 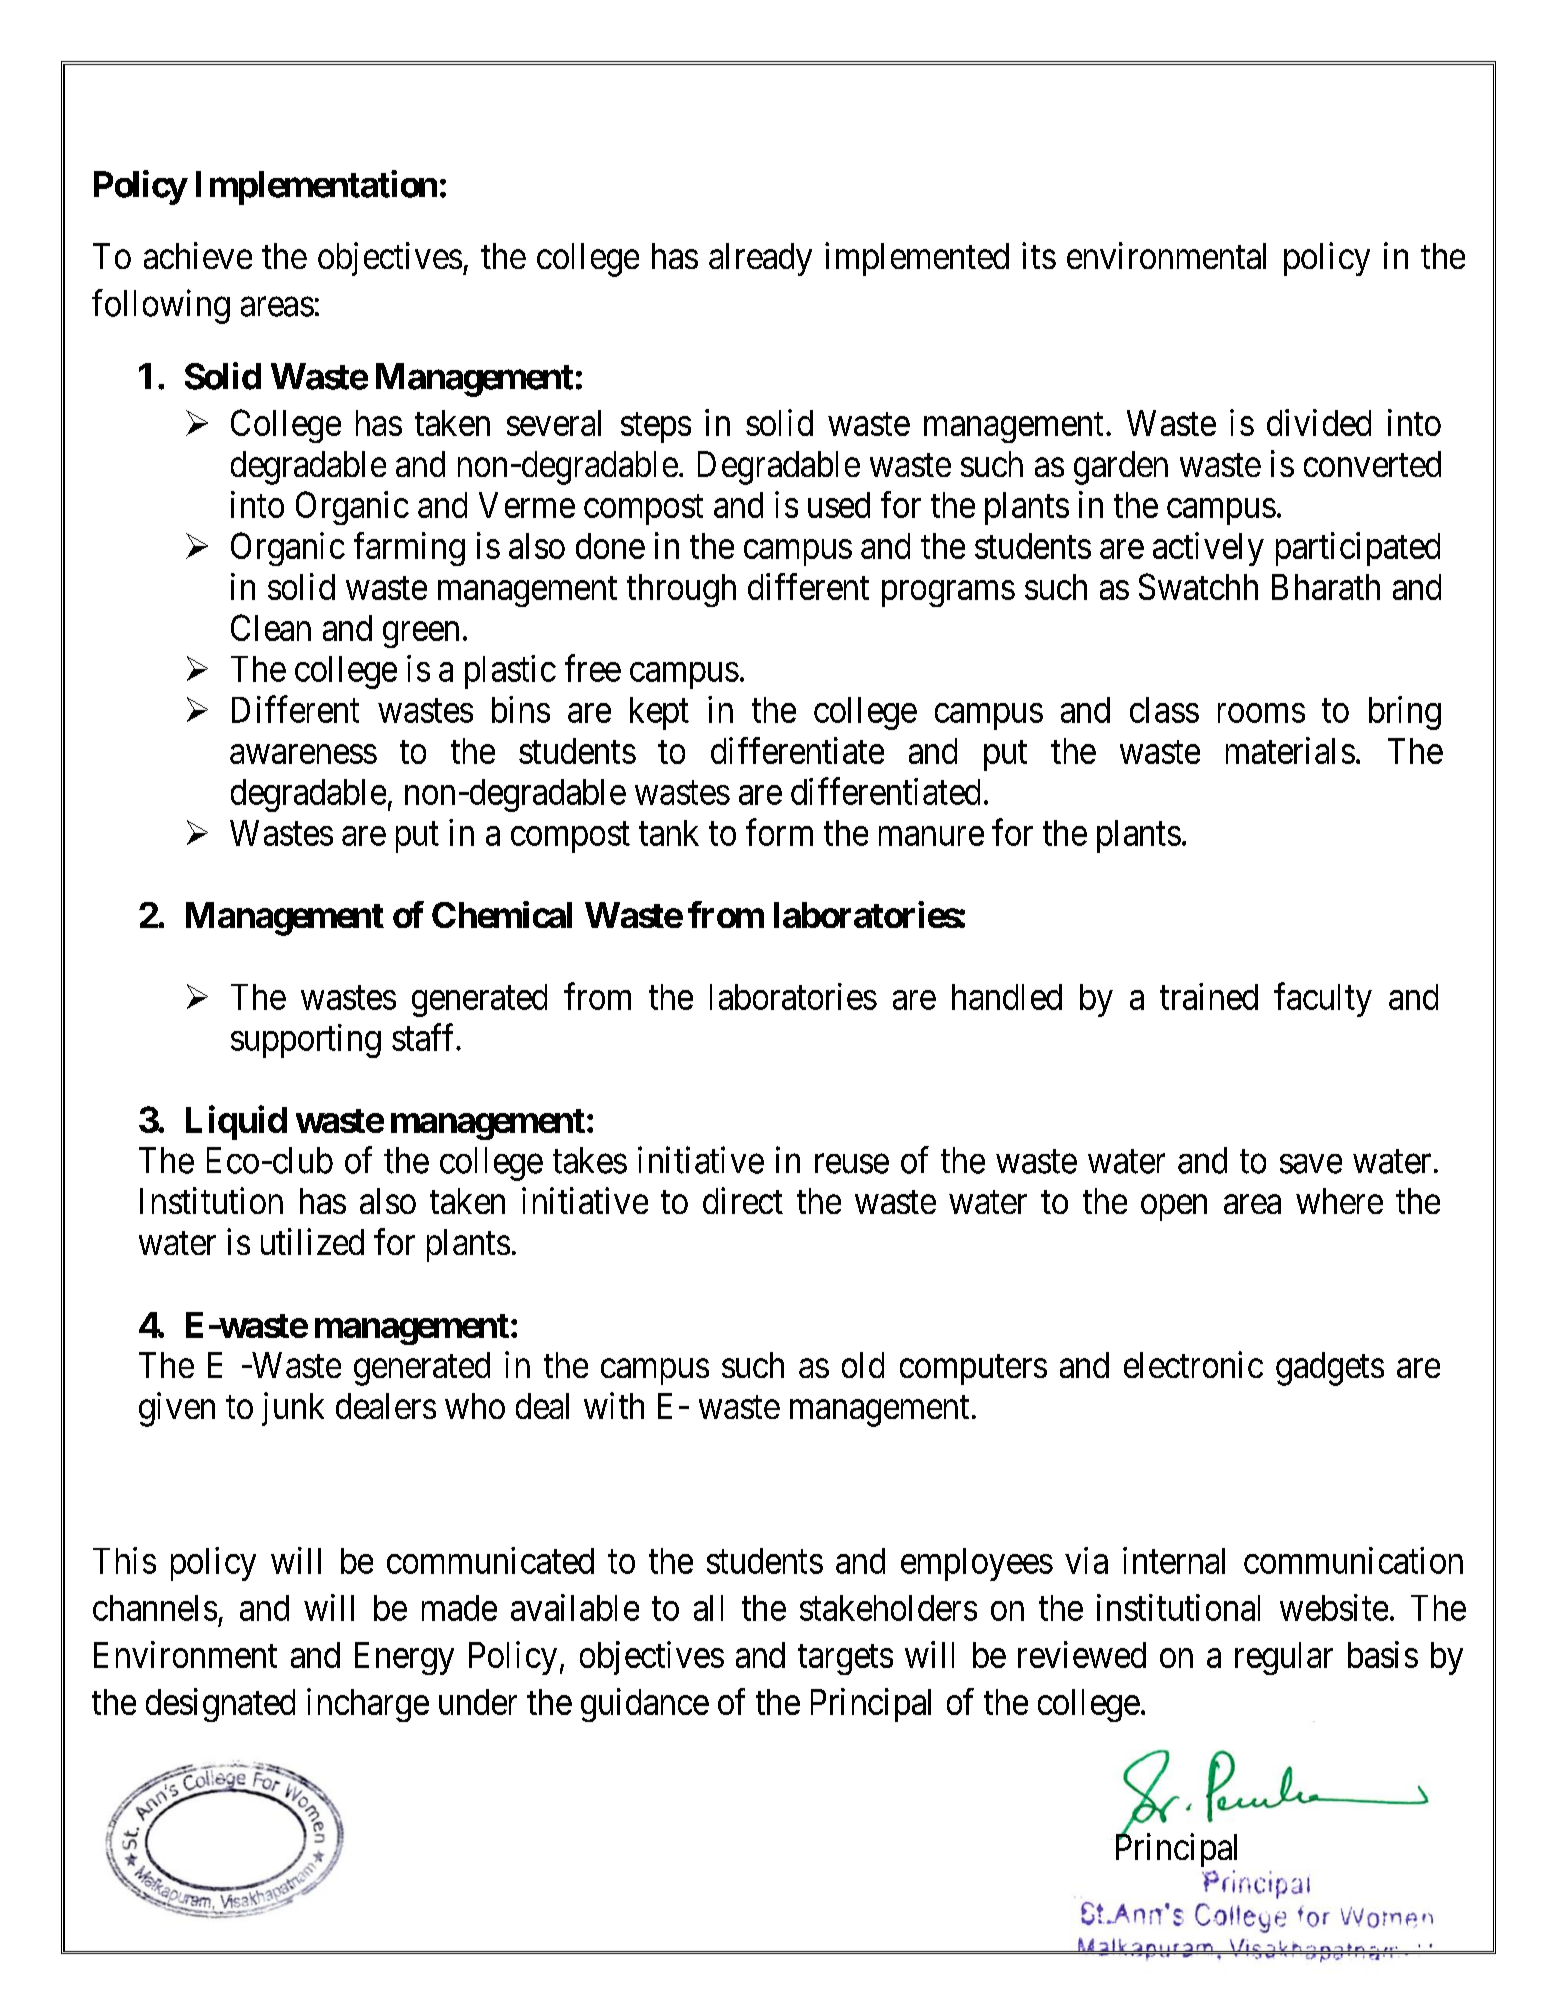 What do you see at coordinates (1284, 1658) in the document?
I see `regular` at bounding box center [1284, 1658].
